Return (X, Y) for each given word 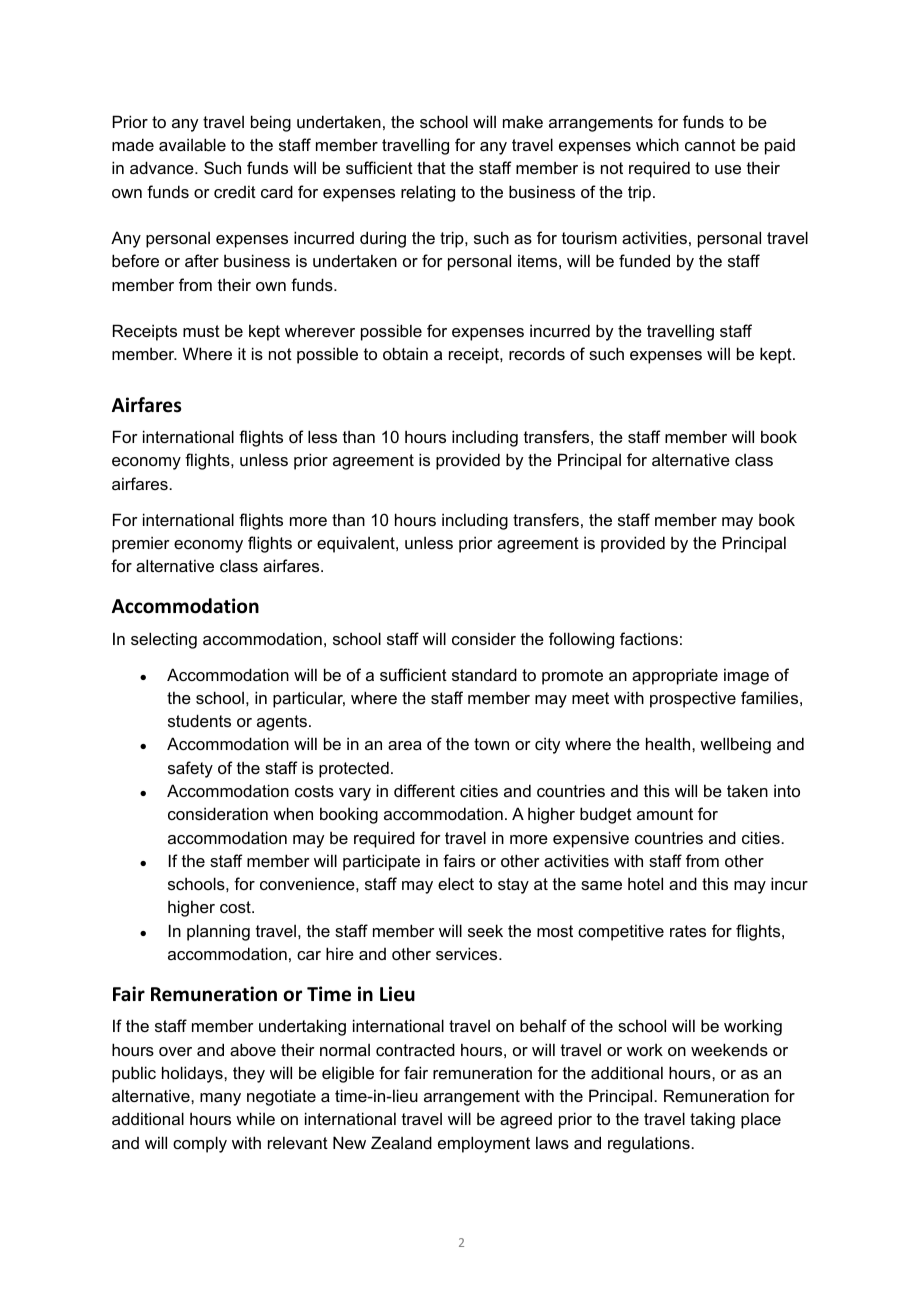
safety (190, 769)
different (424, 790)
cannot (710, 145)
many (220, 1099)
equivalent (357, 544)
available (192, 144)
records (537, 353)
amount (665, 814)
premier (141, 544)
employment (484, 1144)
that (431, 167)
